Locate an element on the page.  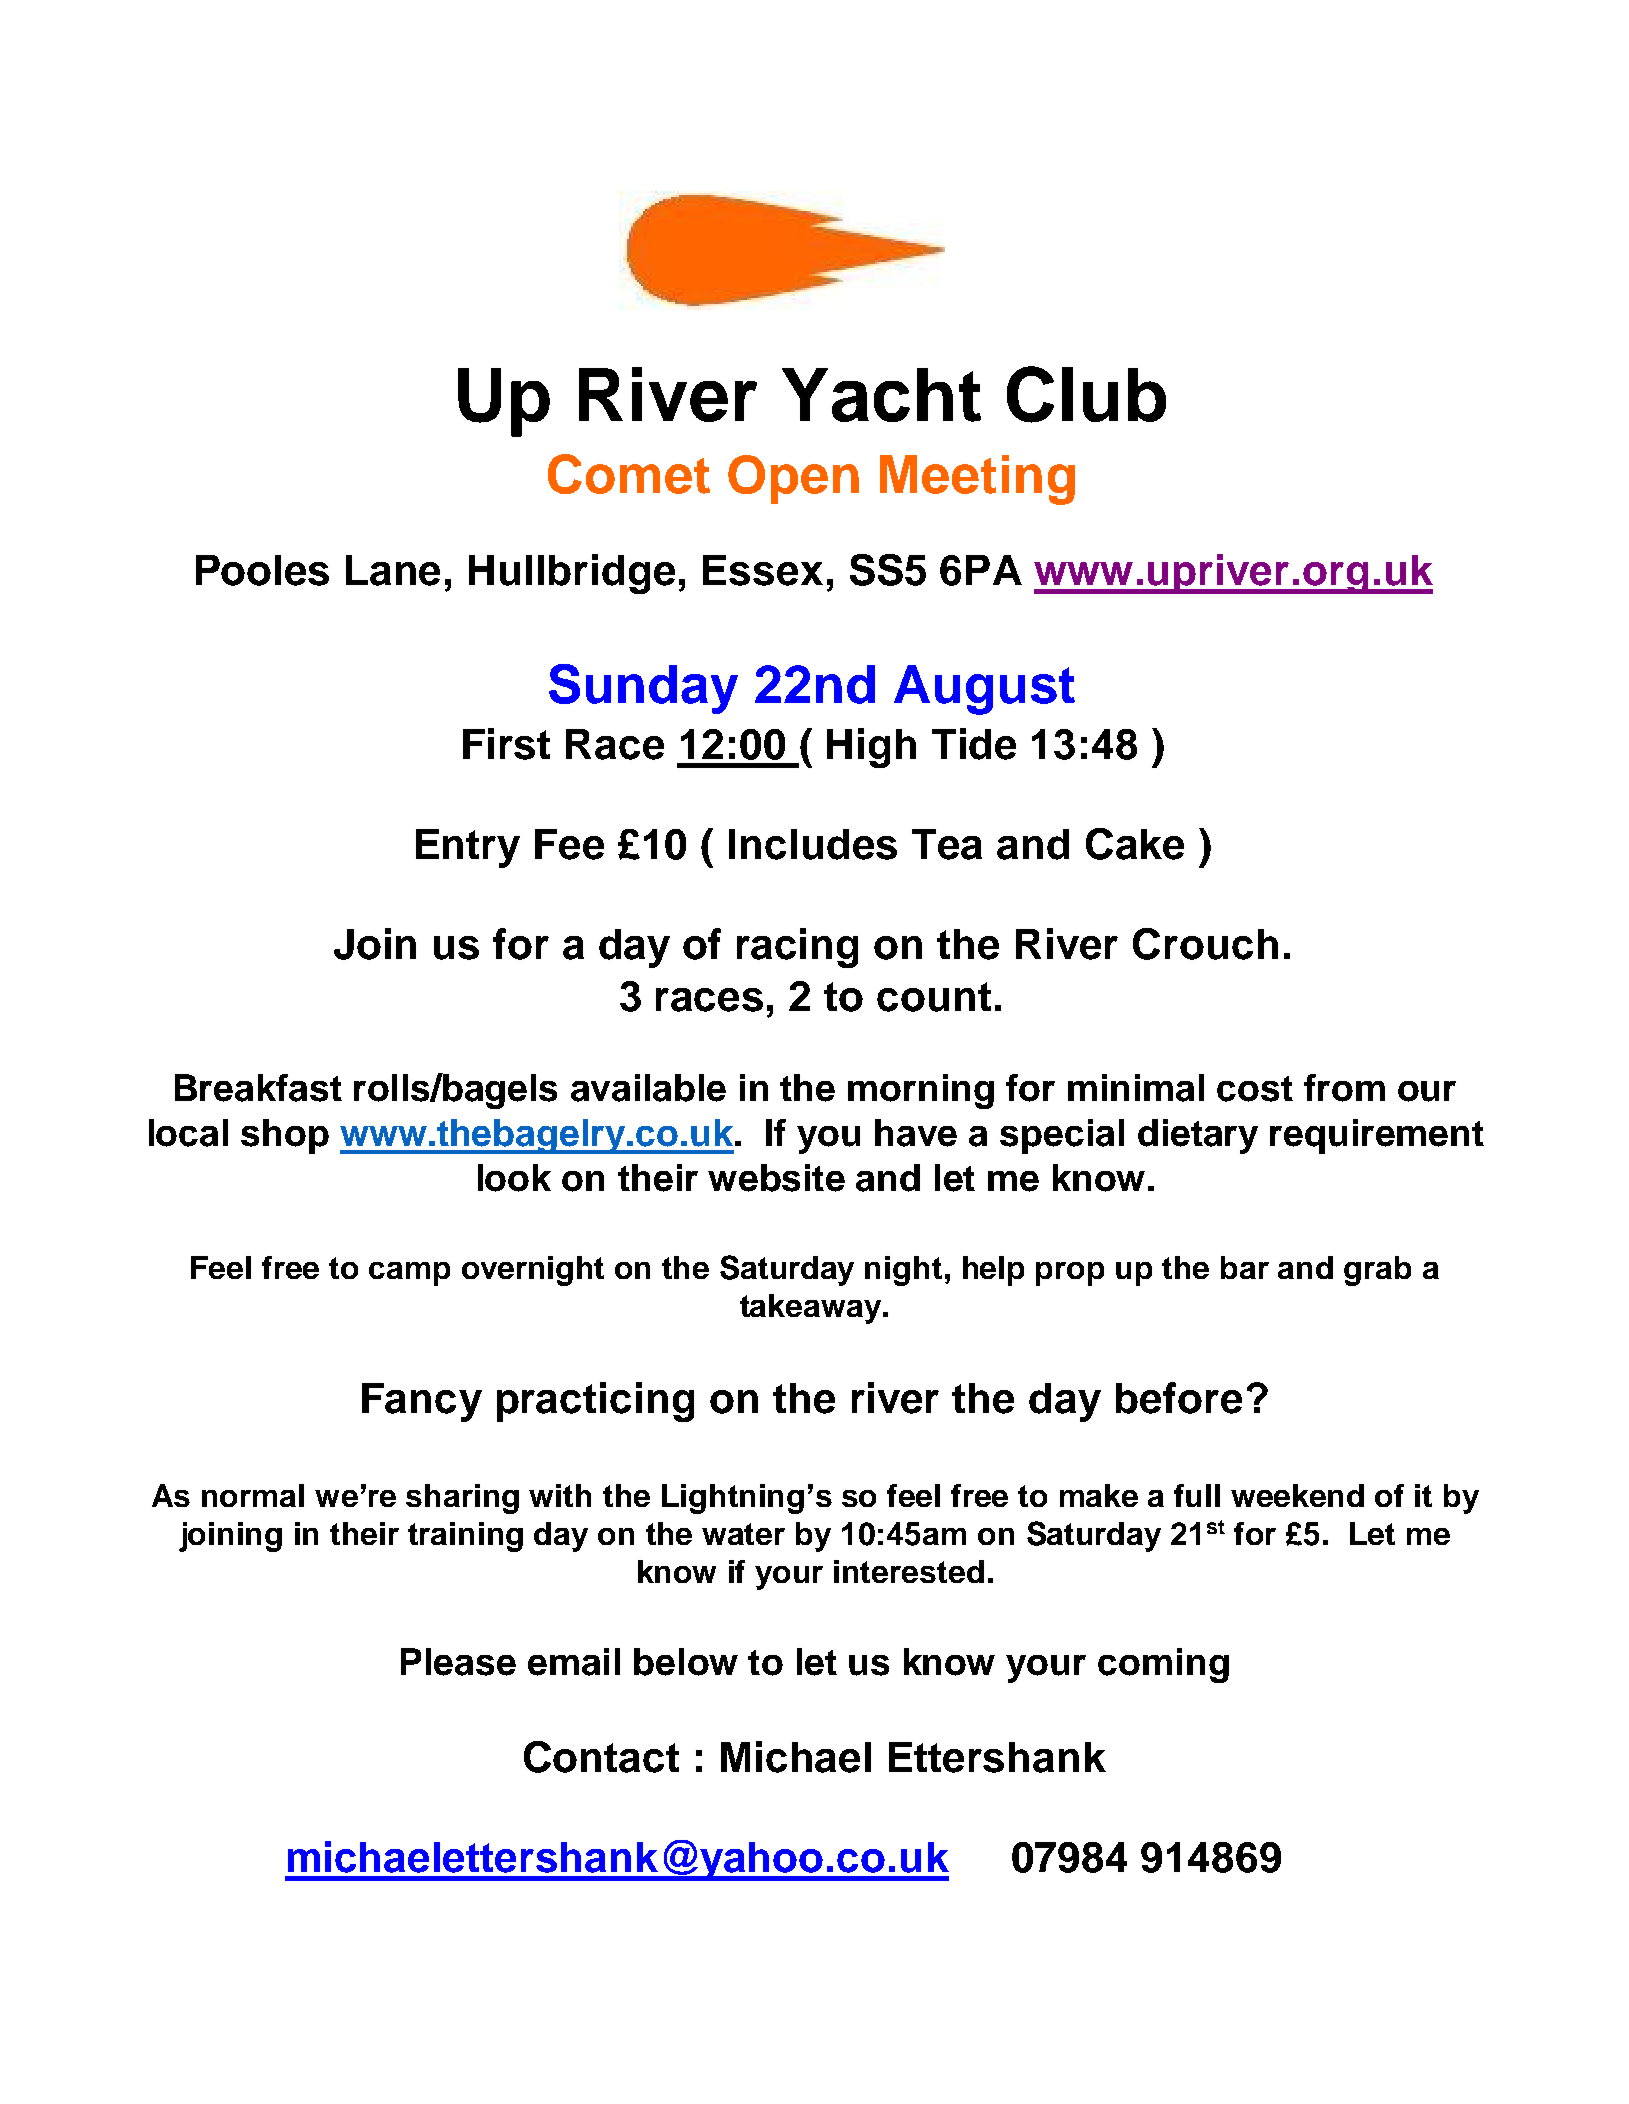
camp is located at coordinates (409, 1274).
